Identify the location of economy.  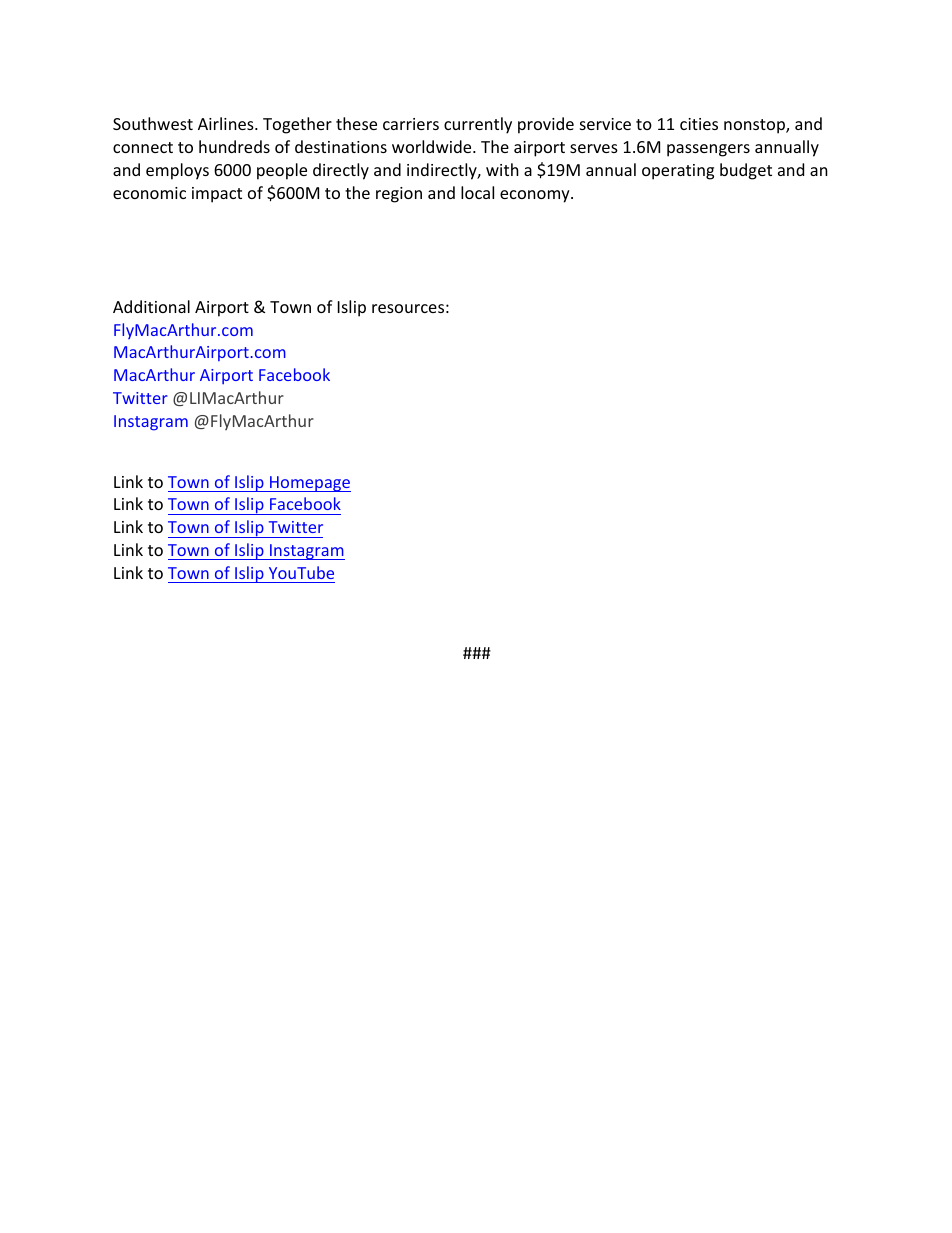
(536, 196).
